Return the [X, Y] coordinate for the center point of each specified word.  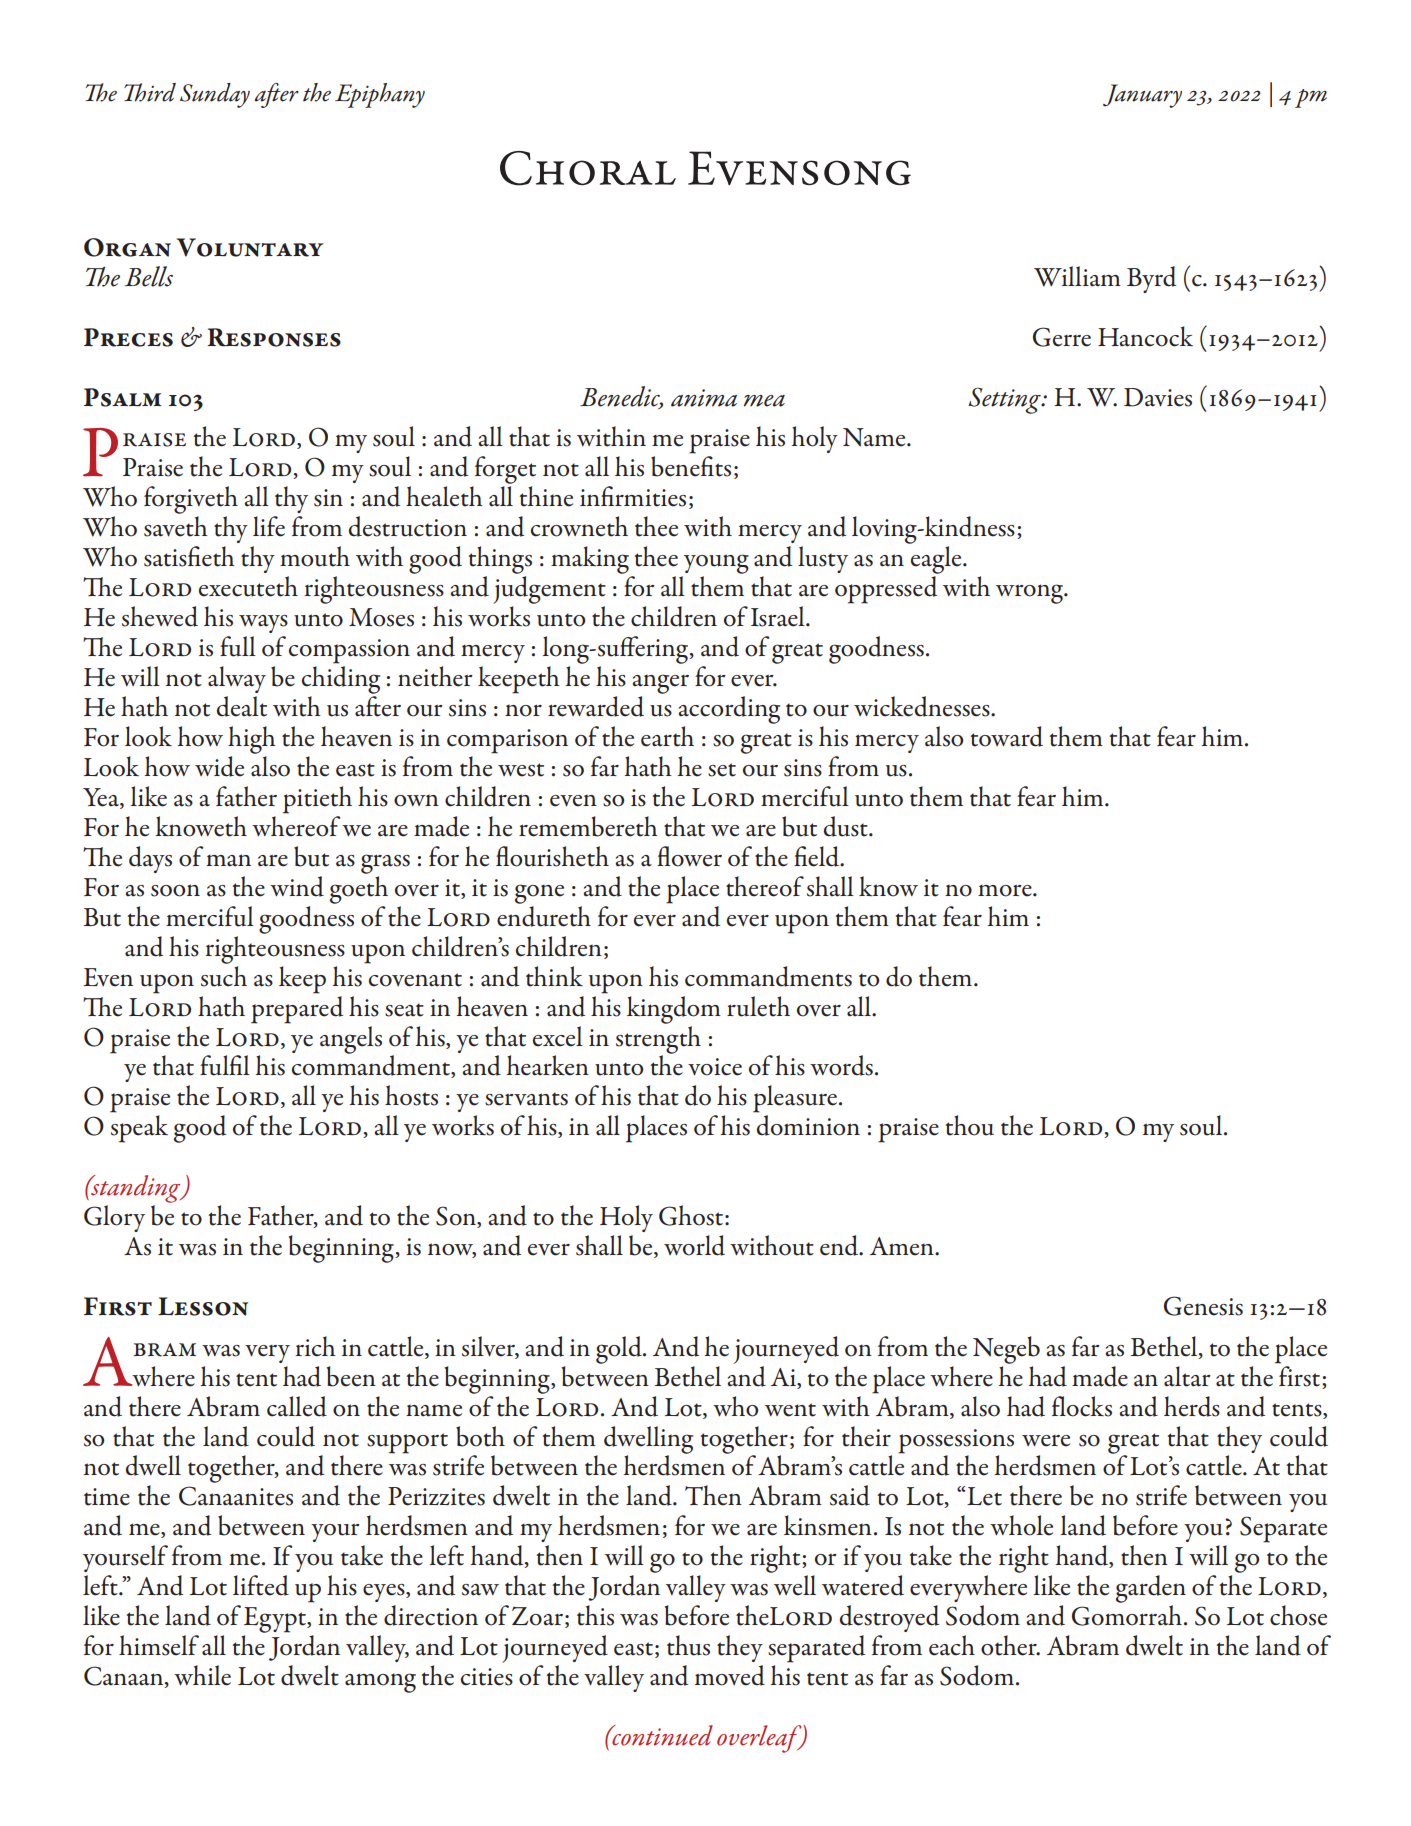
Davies [1158, 397]
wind [297, 886]
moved [730, 1675]
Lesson [203, 1306]
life [269, 526]
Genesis [1203, 1306]
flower [689, 856]
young [716, 564]
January [1142, 96]
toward [1007, 736]
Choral [588, 168]
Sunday [215, 95]
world [694, 1245]
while [202, 1675]
